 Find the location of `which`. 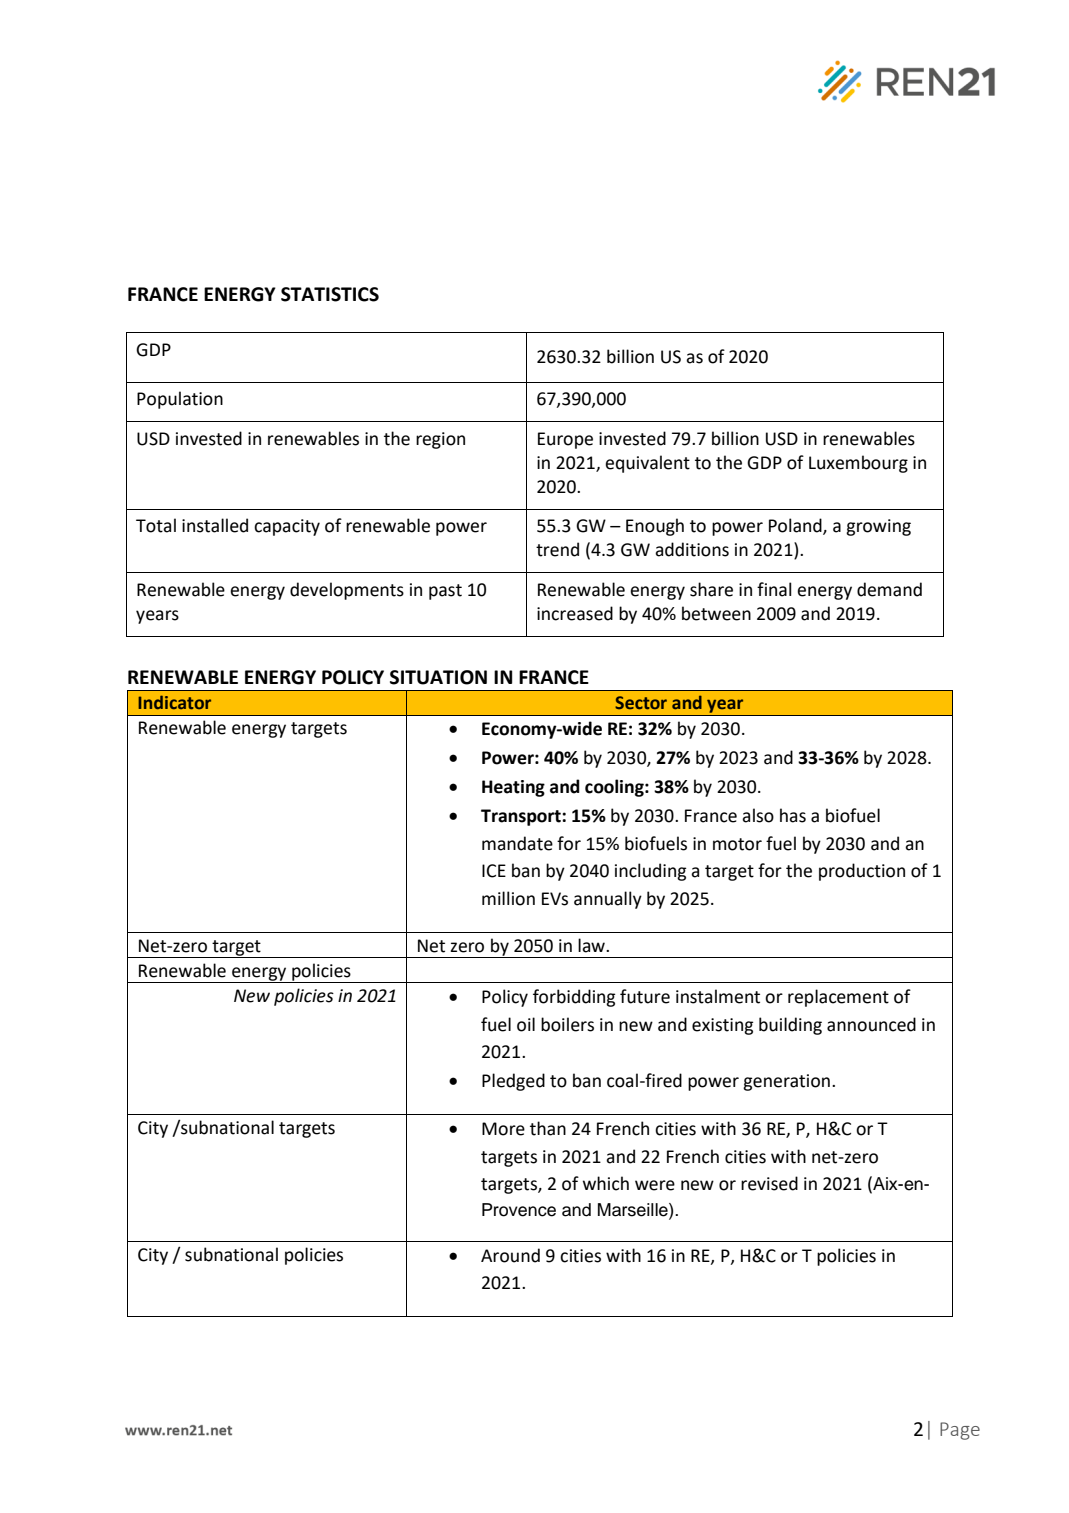

which is located at coordinates (606, 1183).
